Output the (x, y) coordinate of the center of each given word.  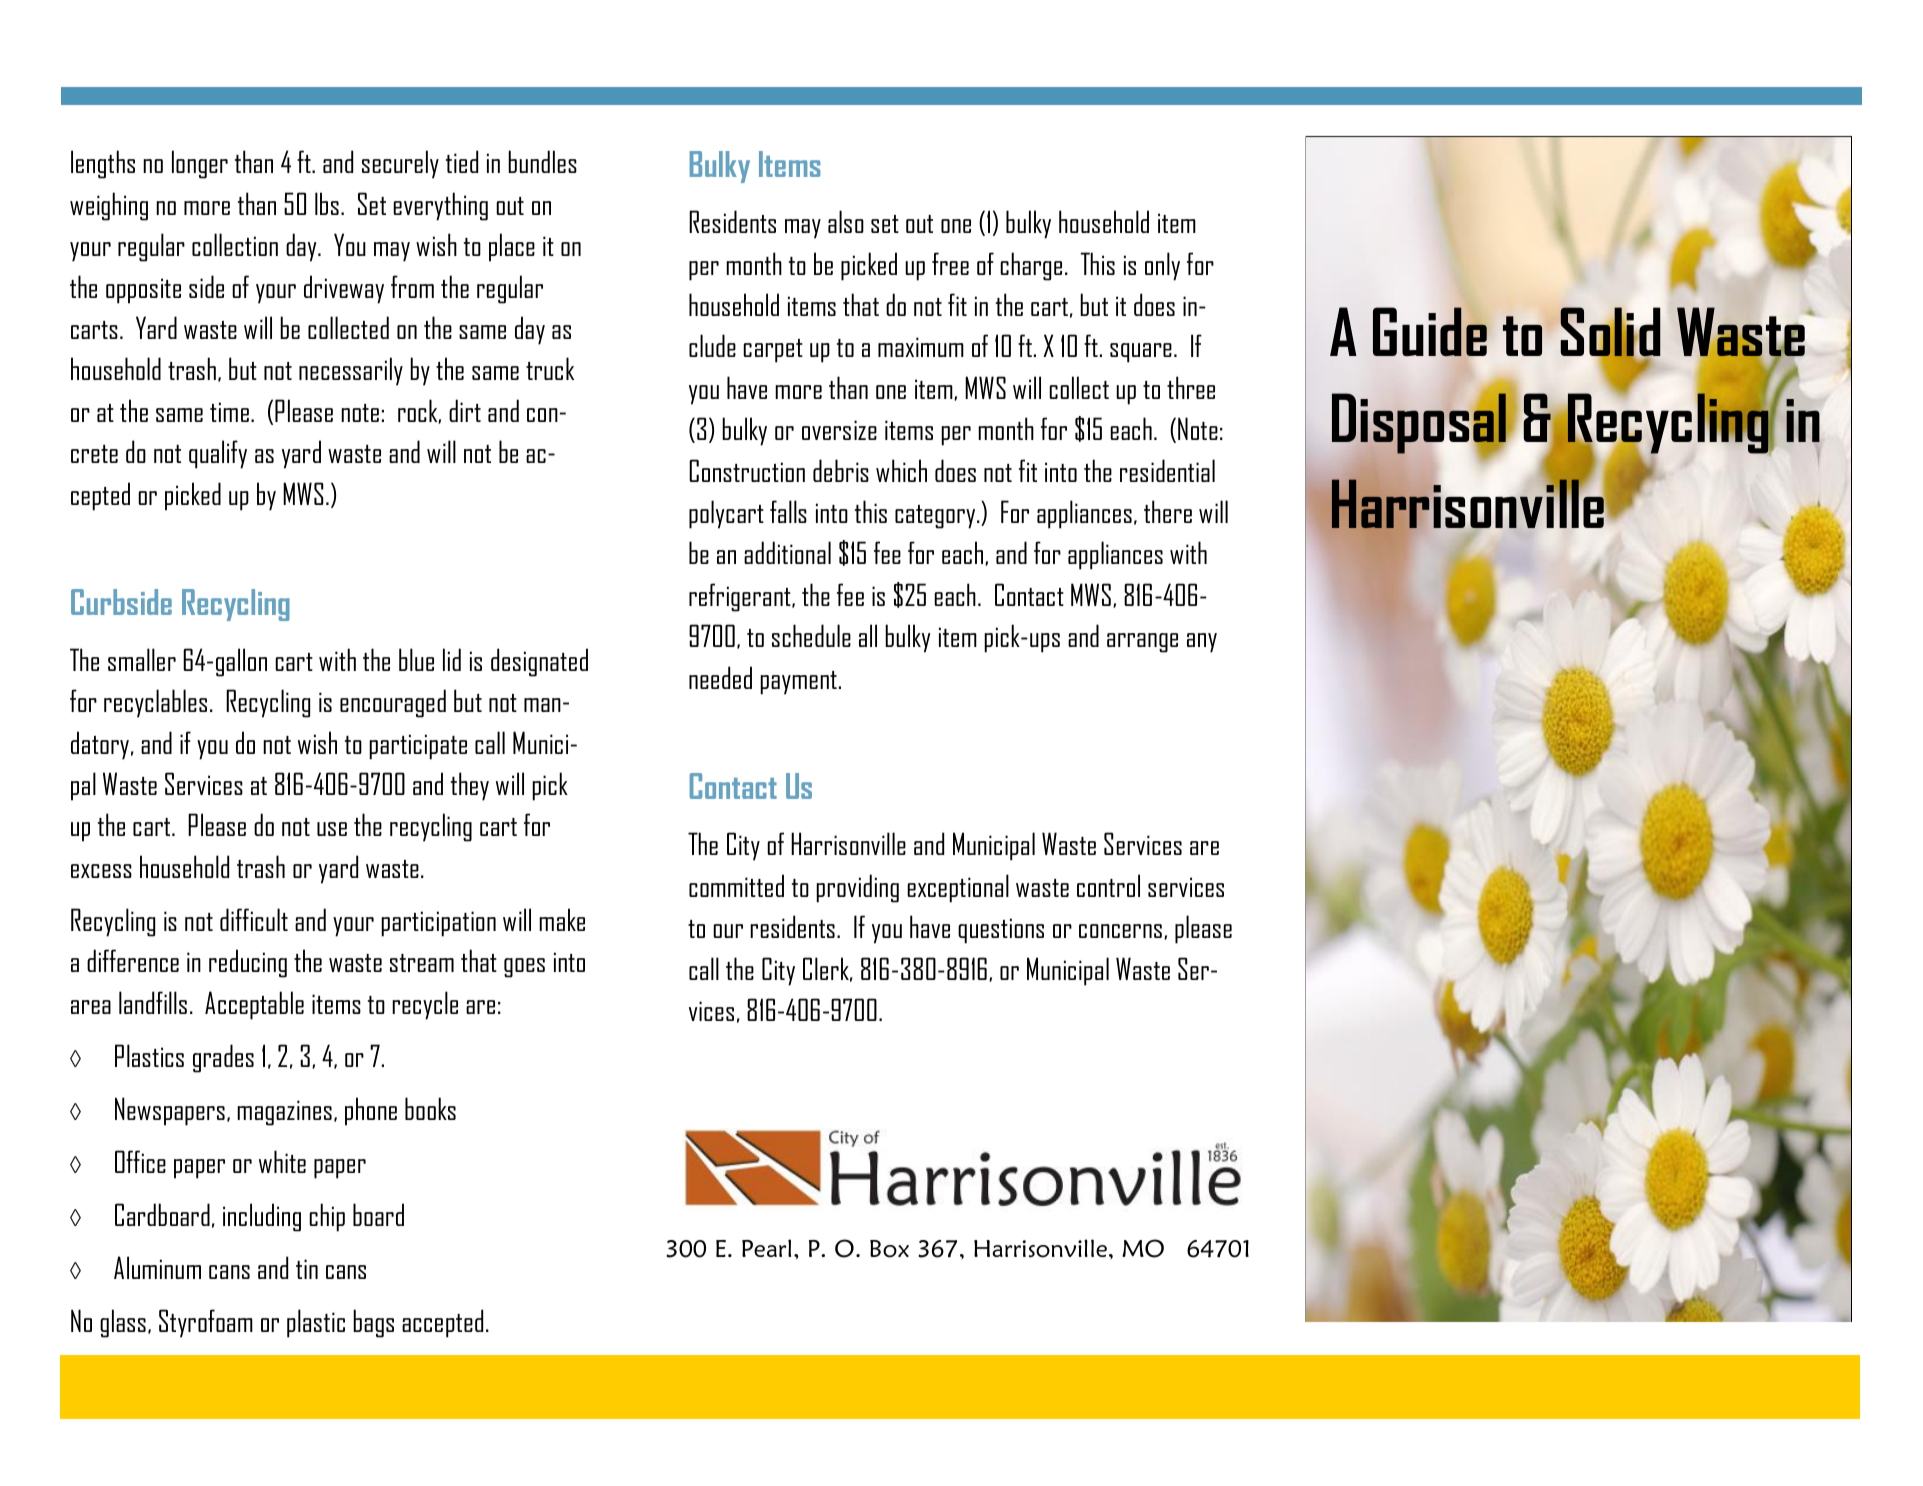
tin (307, 1269)
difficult (254, 919)
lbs (327, 203)
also (846, 221)
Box (889, 1249)
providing (857, 888)
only (1162, 266)
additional (787, 552)
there (1168, 511)
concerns (1120, 931)
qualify (218, 454)
